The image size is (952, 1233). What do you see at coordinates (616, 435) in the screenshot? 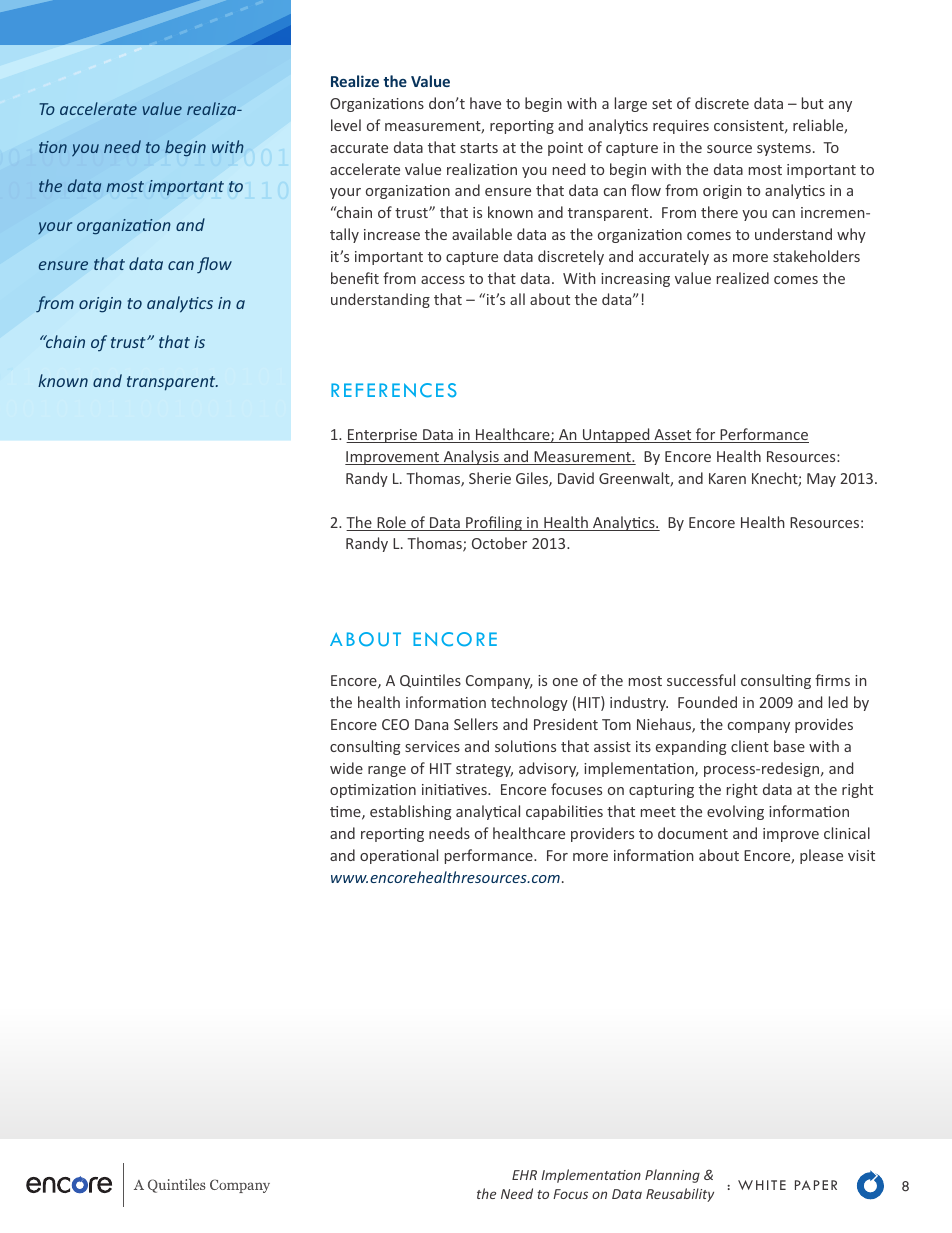
I see `Untapped` at bounding box center [616, 435].
